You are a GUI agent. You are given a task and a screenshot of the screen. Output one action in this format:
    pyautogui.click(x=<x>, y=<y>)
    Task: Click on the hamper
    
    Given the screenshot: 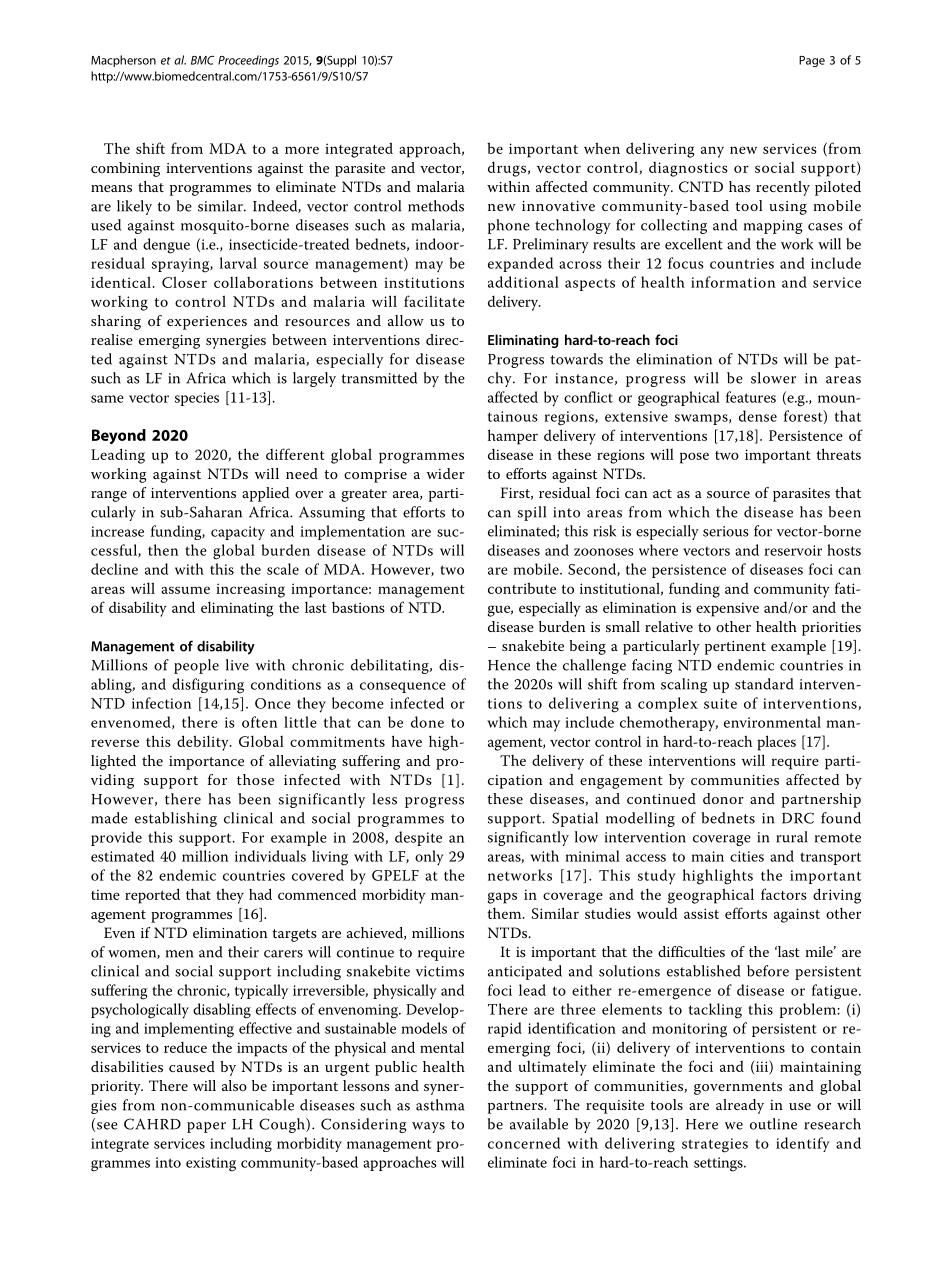 What is the action you would take?
    pyautogui.click(x=513, y=437)
